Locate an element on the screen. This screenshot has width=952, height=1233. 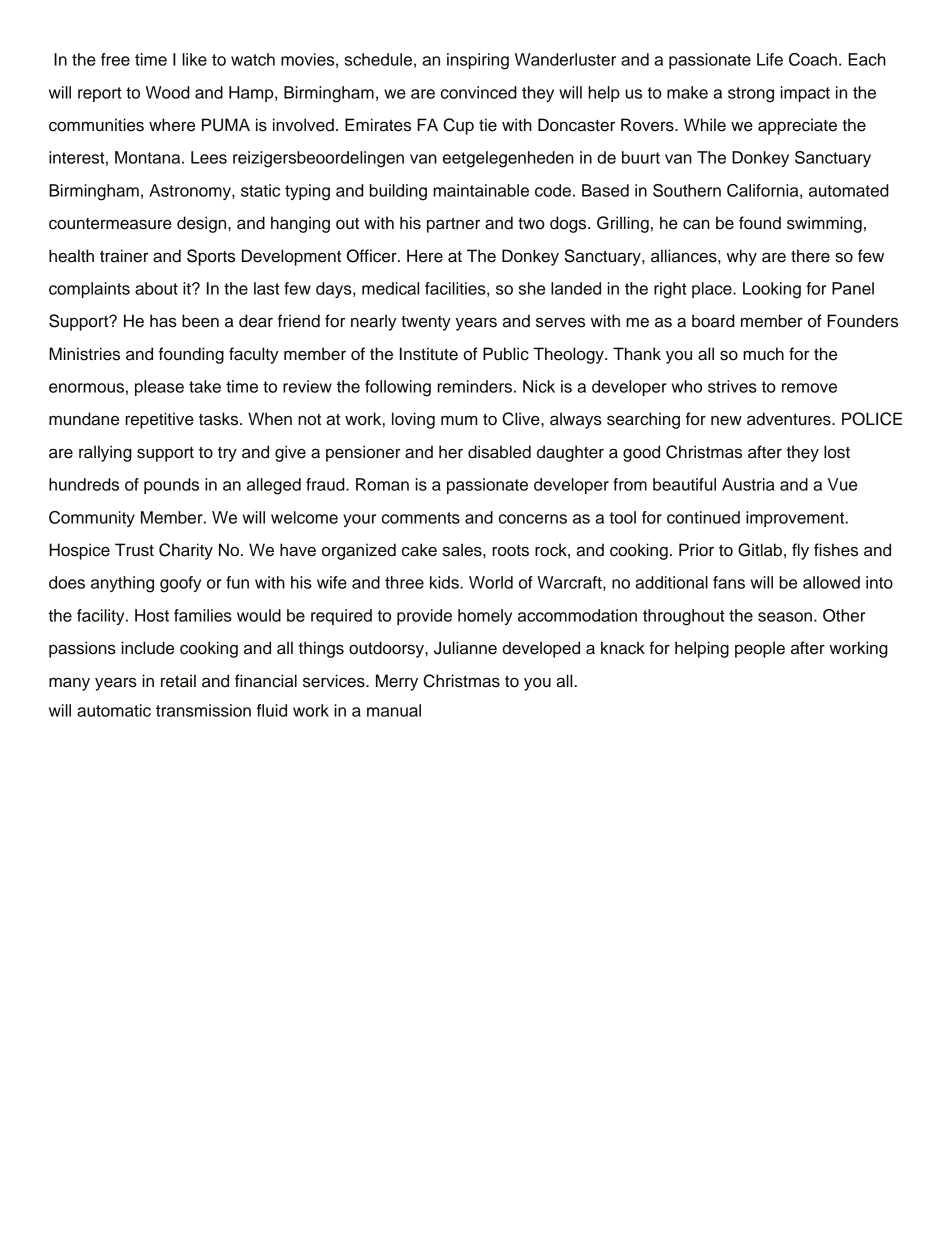
sales is located at coordinates (463, 550).
